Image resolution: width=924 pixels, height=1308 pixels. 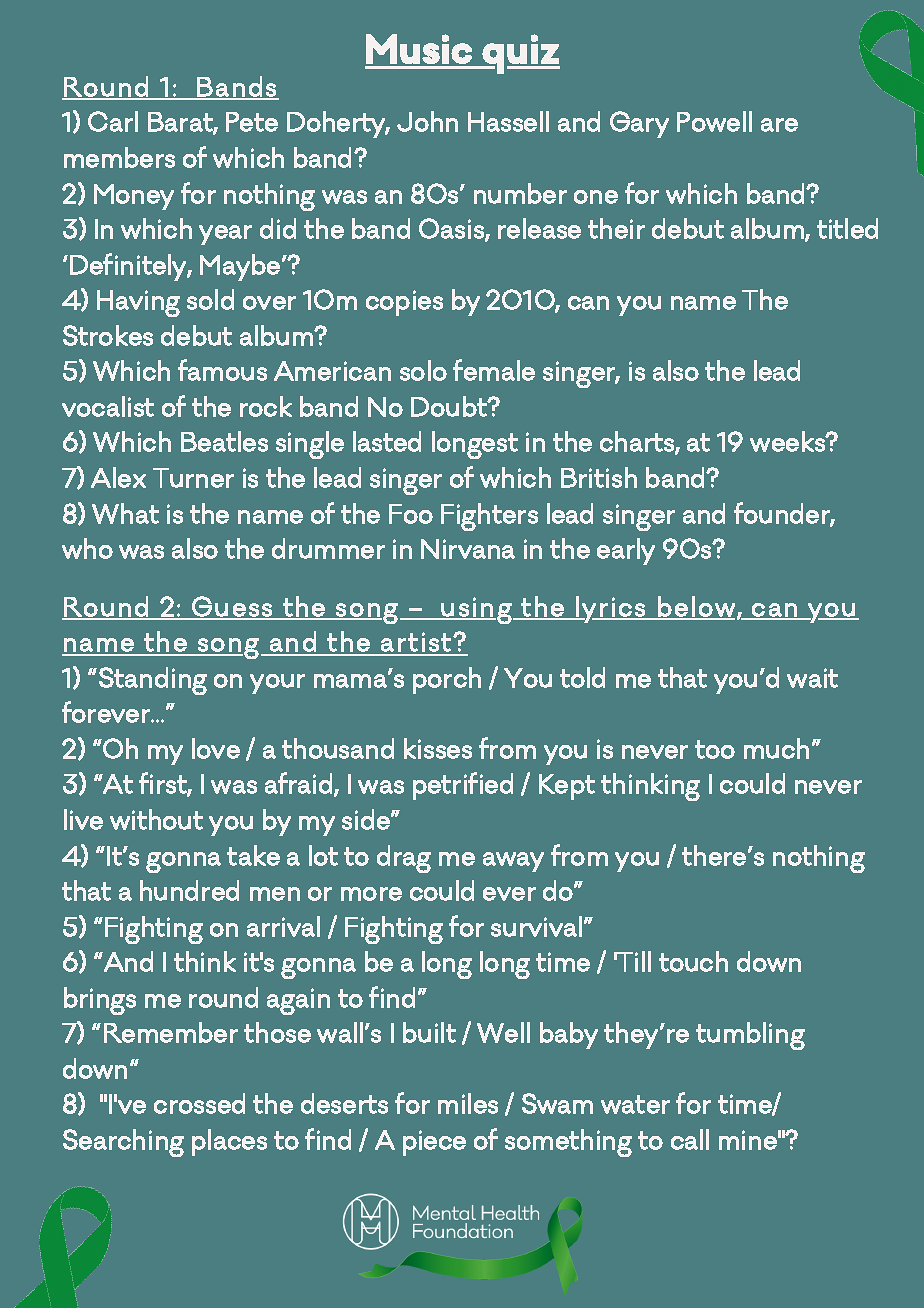 What do you see at coordinates (477, 610) in the screenshot?
I see `using` at bounding box center [477, 610].
